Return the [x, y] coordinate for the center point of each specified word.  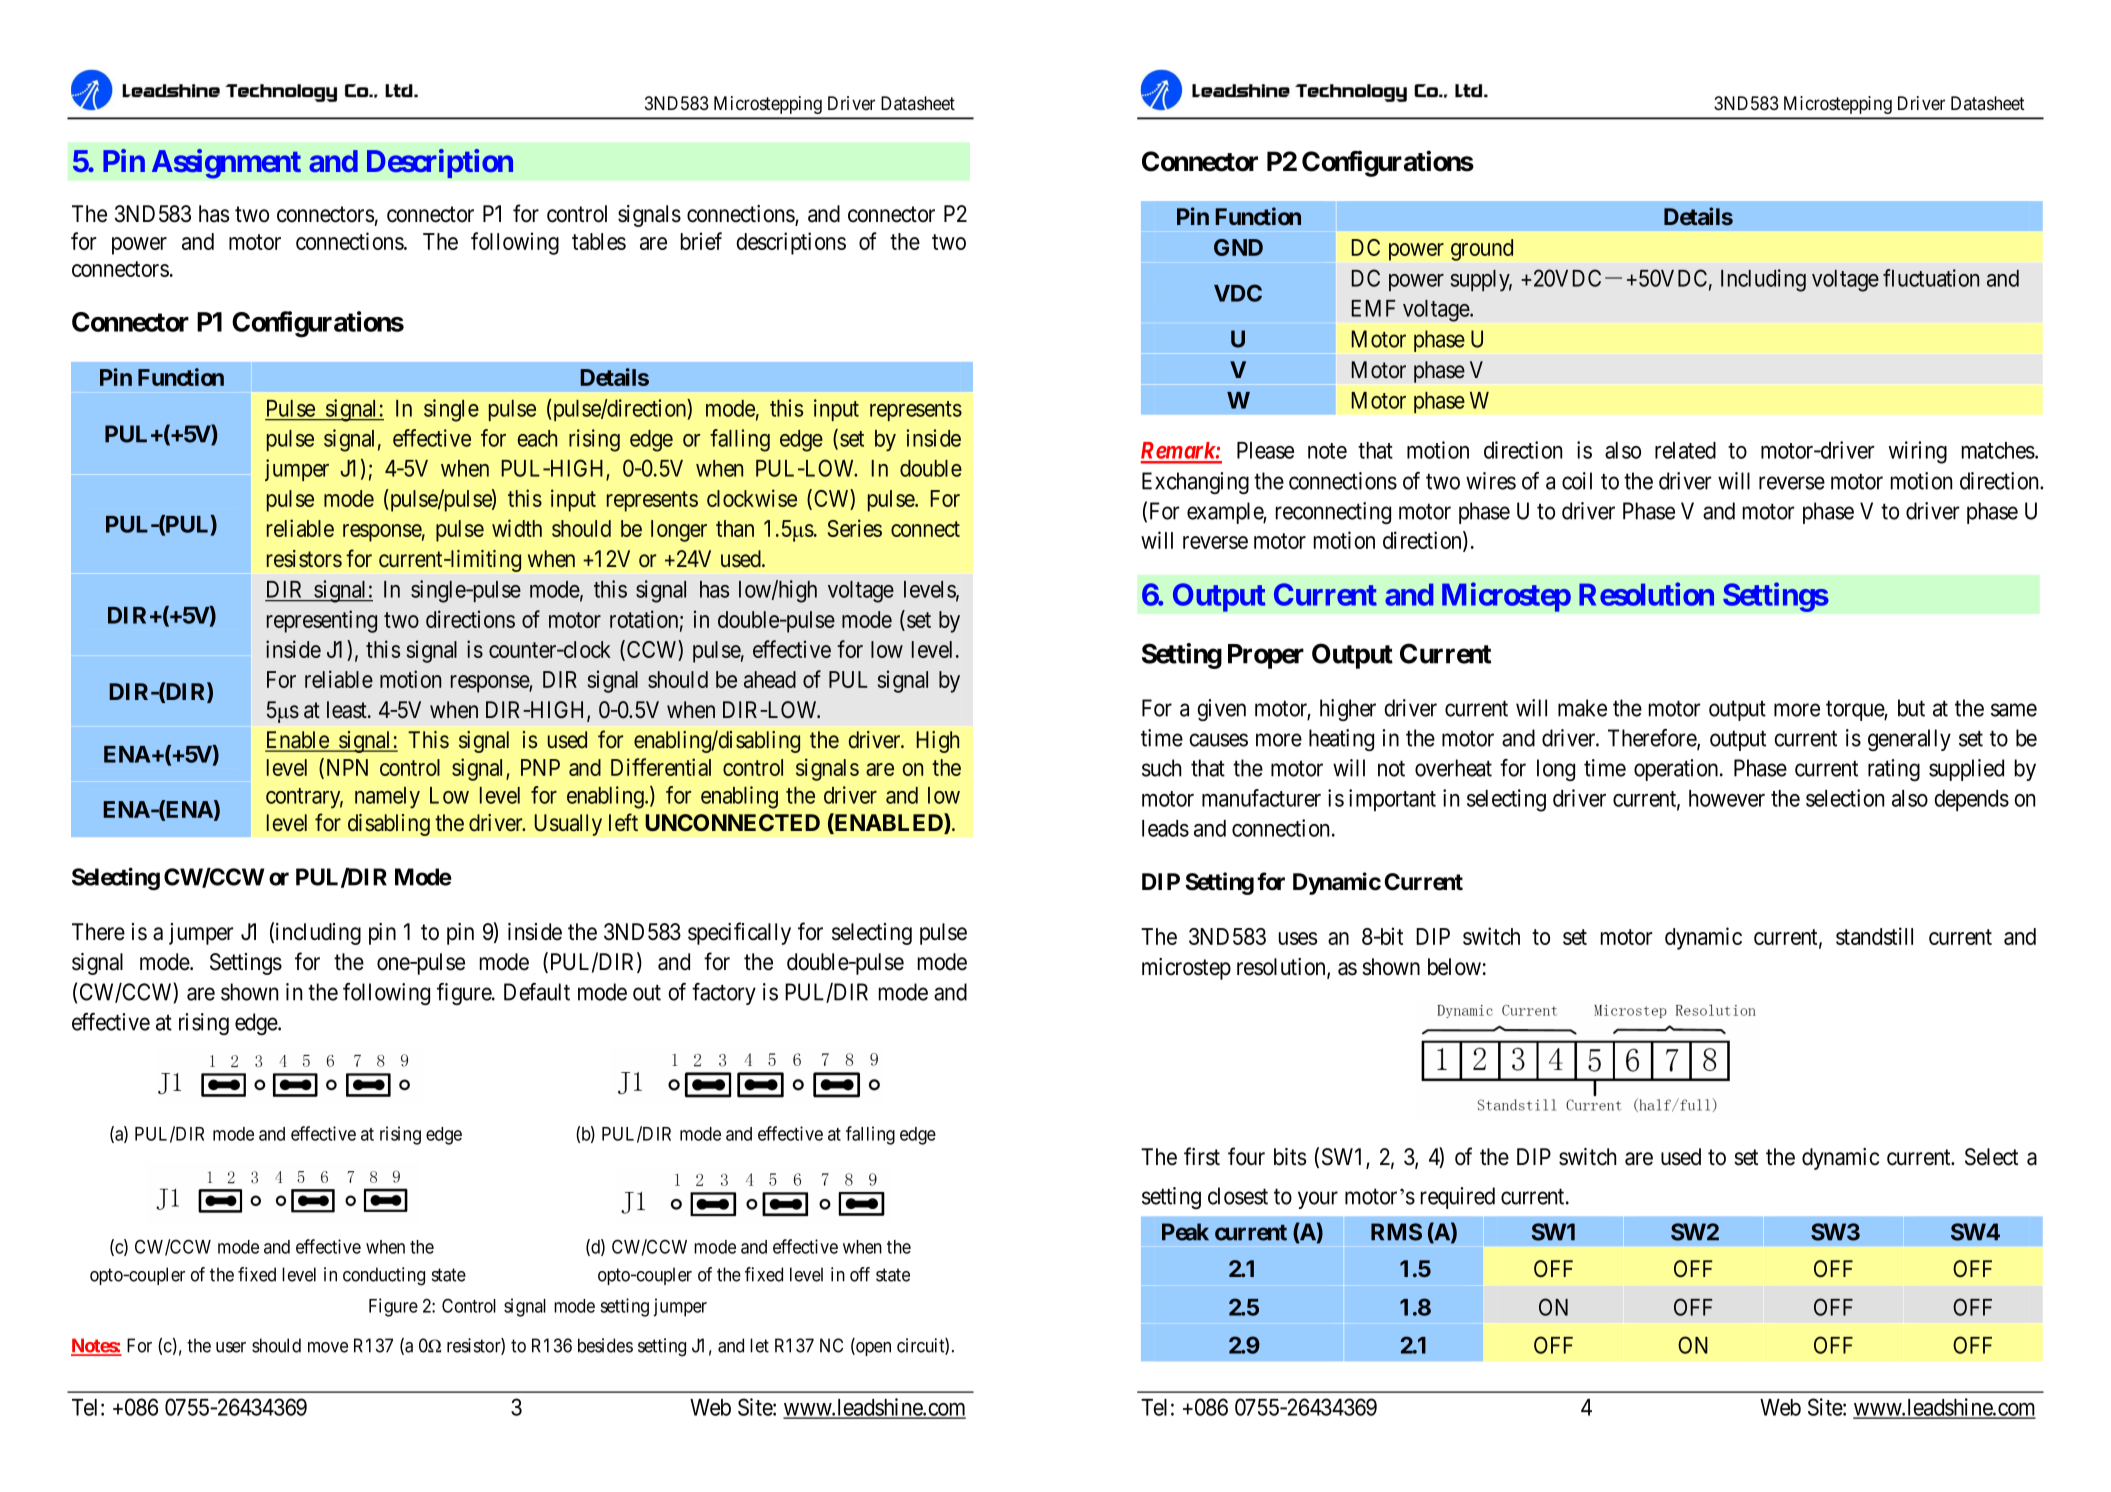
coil [1577, 481]
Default [537, 992]
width [517, 528]
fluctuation [1931, 278]
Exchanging [1195, 483]
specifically [739, 933]
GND [1238, 247]
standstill [1874, 936]
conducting [384, 1276]
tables [599, 241]
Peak [1185, 1232]
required [1458, 1198]
